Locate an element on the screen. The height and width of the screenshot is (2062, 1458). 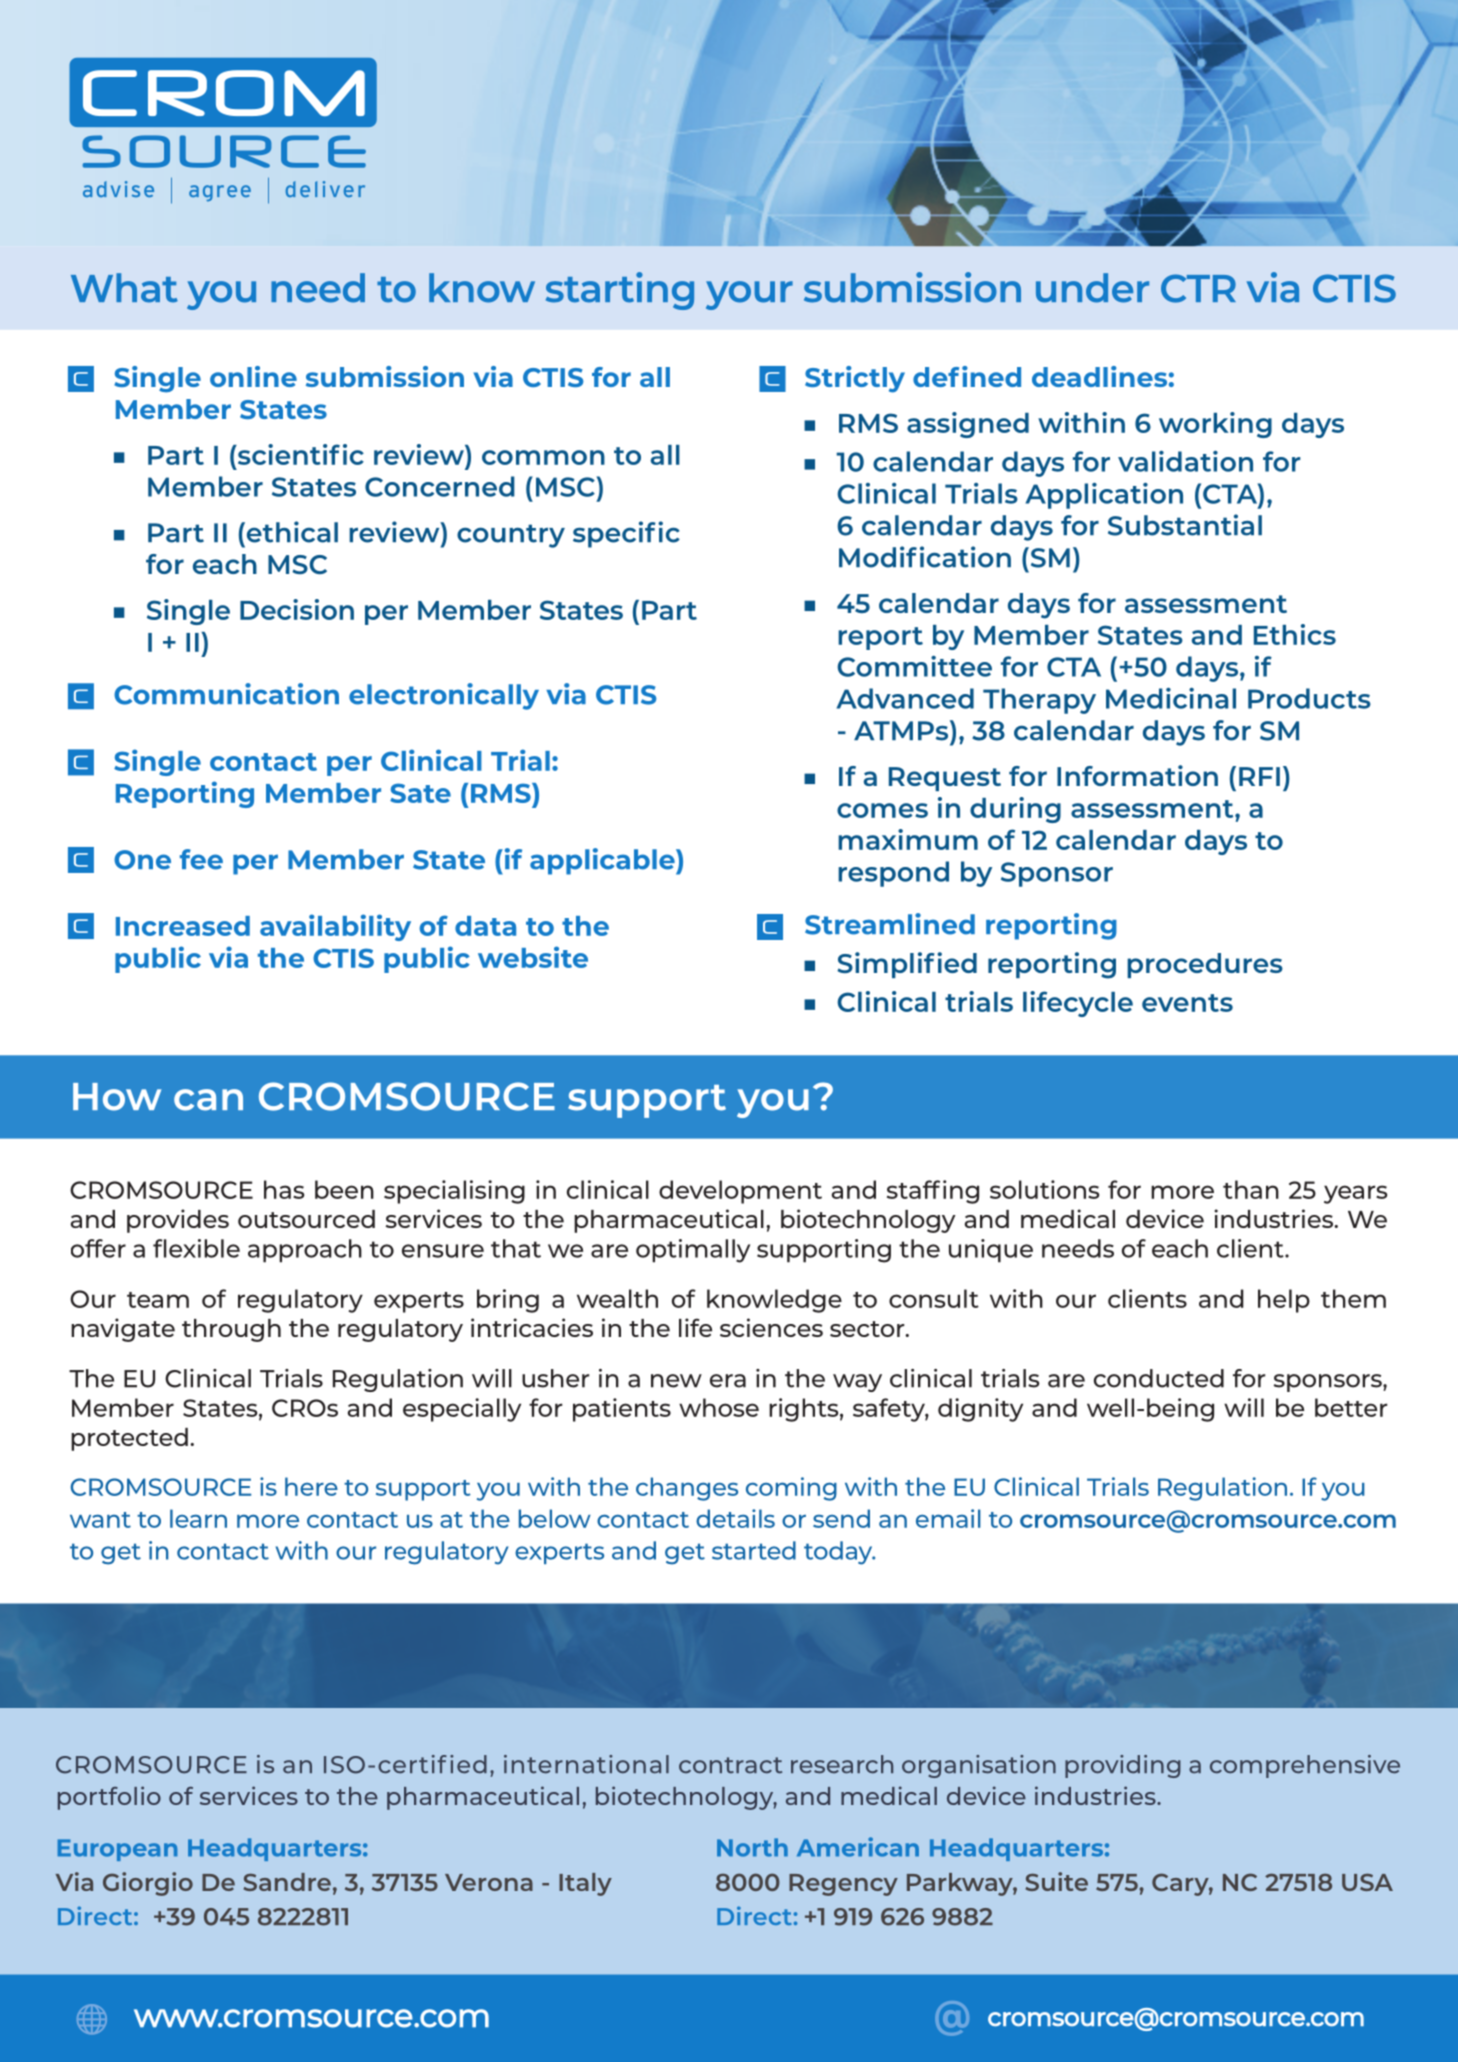
online is located at coordinates (253, 376).
